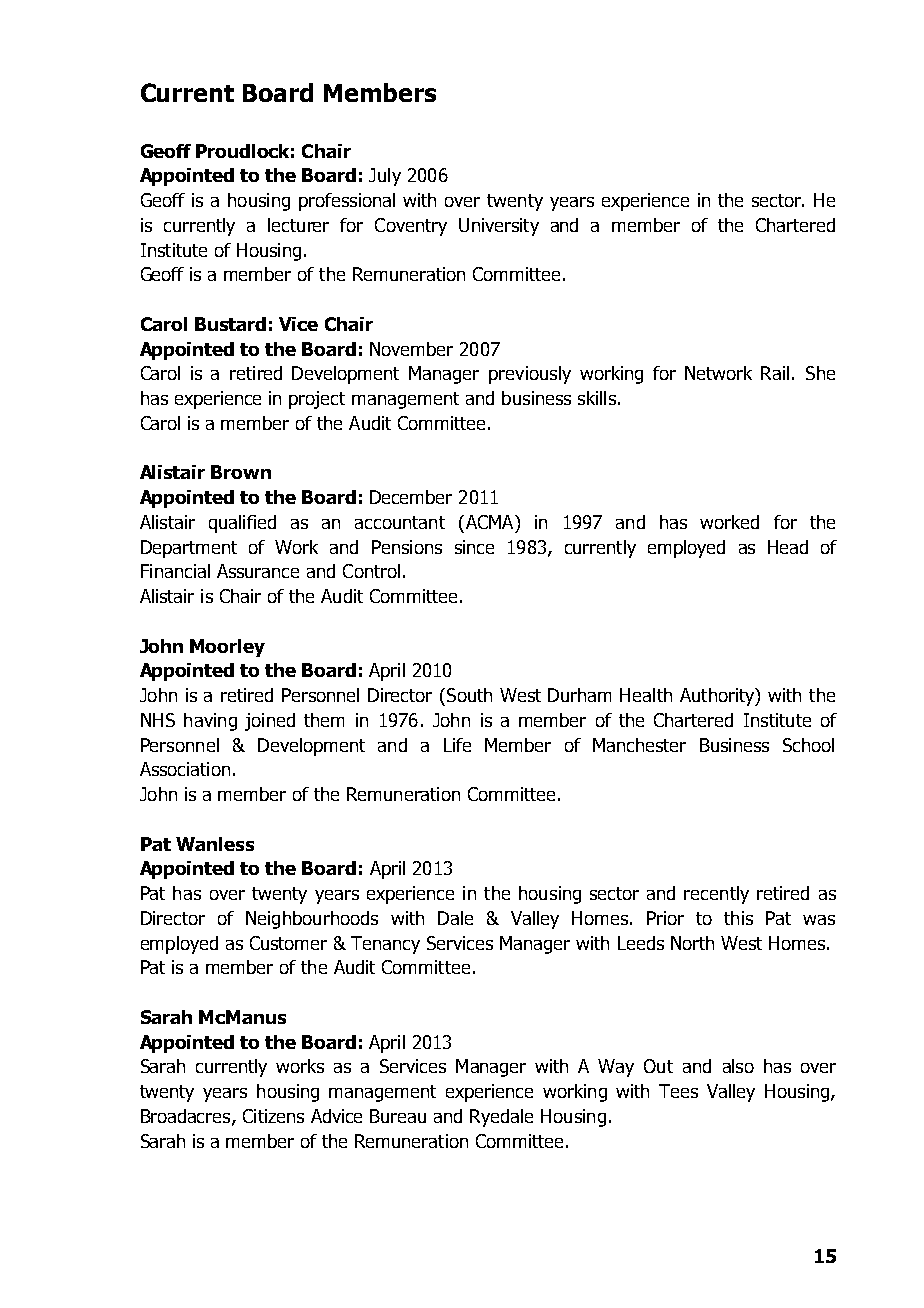  Describe the element at coordinates (385, 945) in the page. I see `Tenancy` at that location.
